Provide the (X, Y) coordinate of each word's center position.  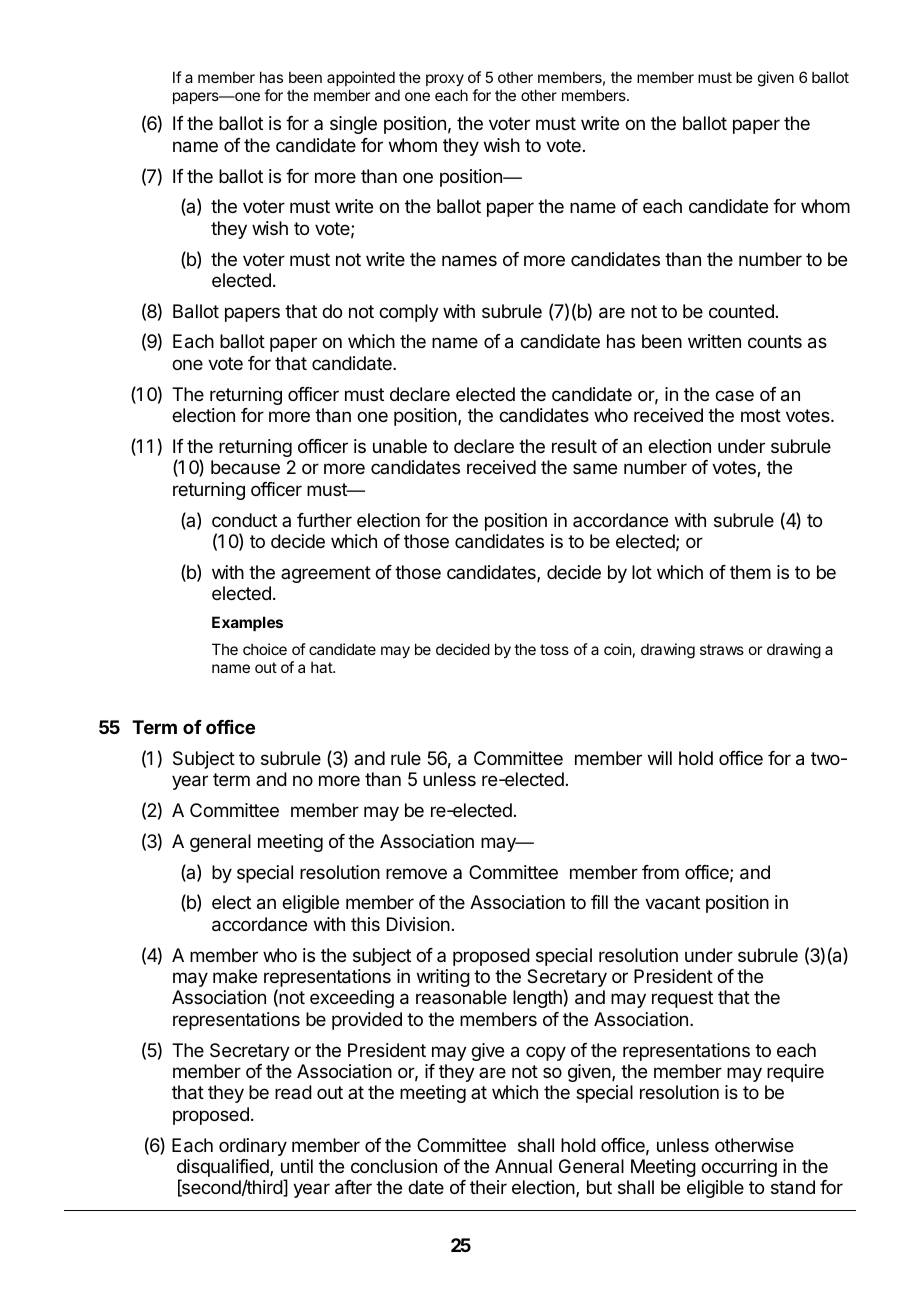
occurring (739, 1168)
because (245, 467)
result (574, 446)
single (353, 125)
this (365, 924)
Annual (523, 1166)
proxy (445, 80)
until (297, 1166)
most (761, 415)
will (660, 758)
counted (741, 311)
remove (416, 873)
